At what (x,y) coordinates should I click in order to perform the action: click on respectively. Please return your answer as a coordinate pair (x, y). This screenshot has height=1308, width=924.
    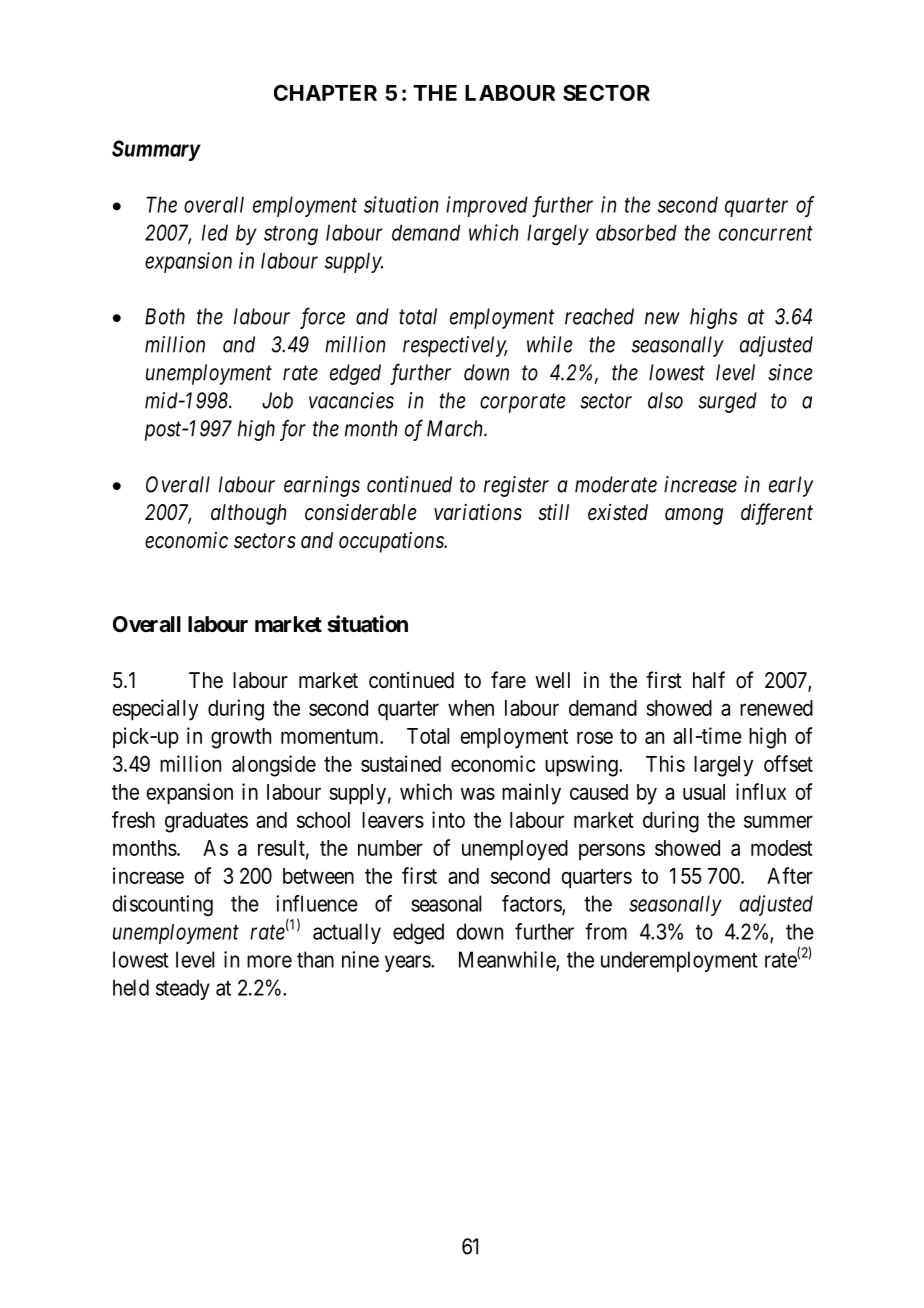
    Looking at the image, I should click on (455, 346).
